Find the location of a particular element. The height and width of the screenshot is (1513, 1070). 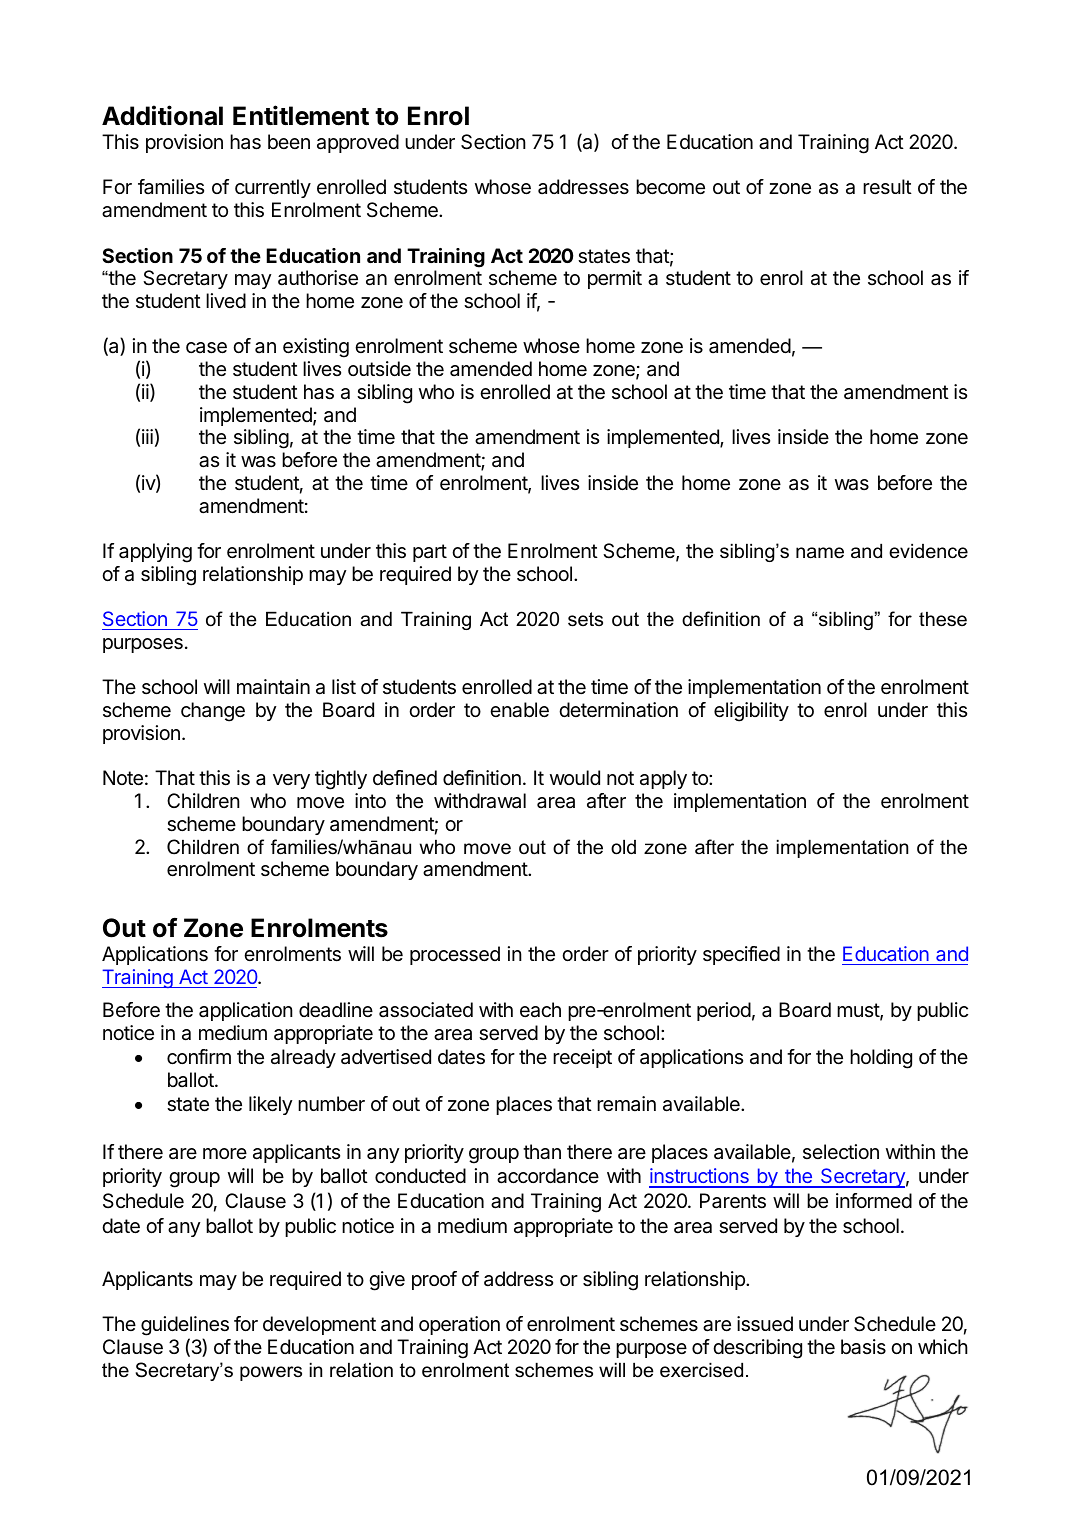

currently is located at coordinates (273, 188).
